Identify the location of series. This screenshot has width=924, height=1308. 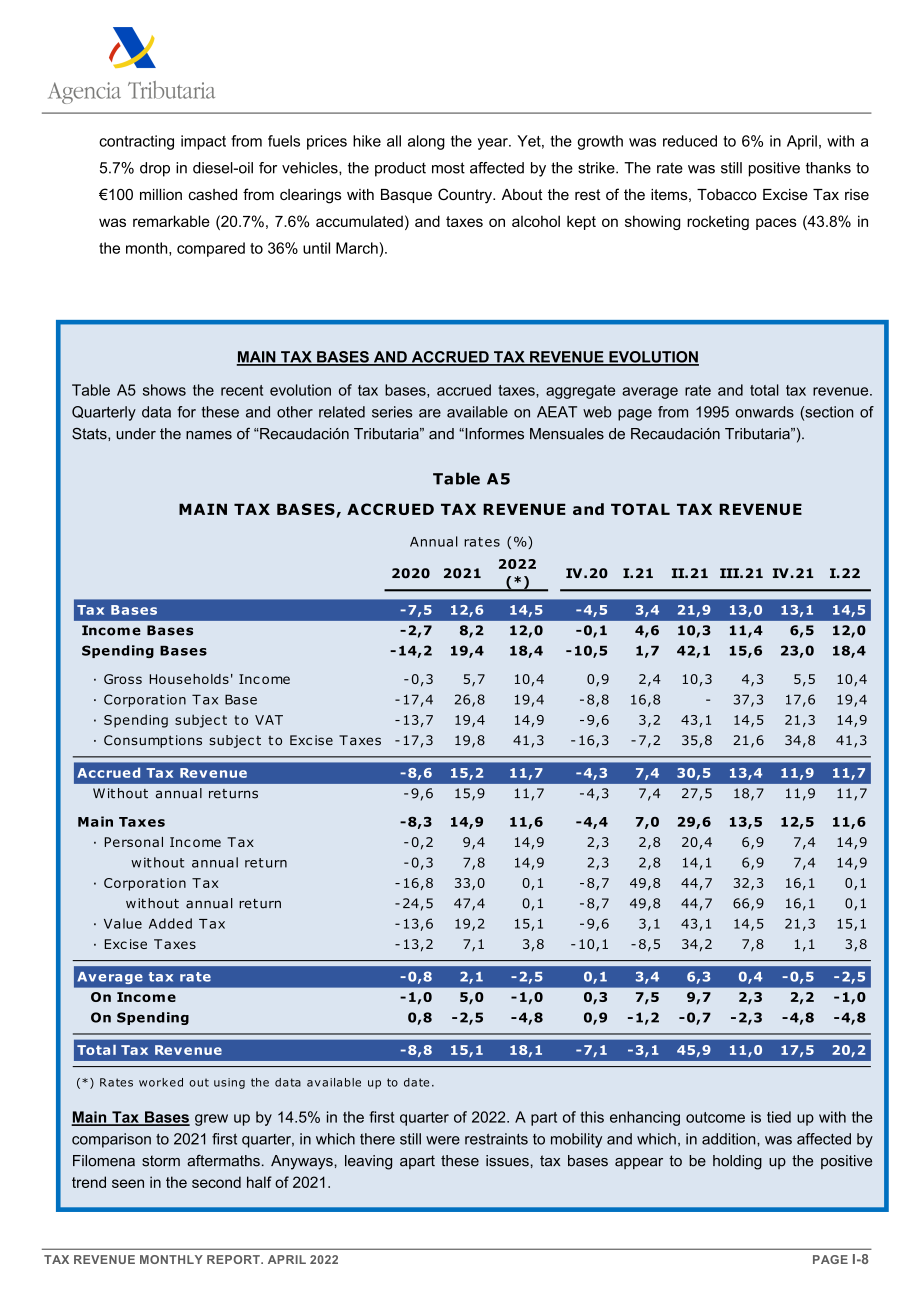
(392, 412).
